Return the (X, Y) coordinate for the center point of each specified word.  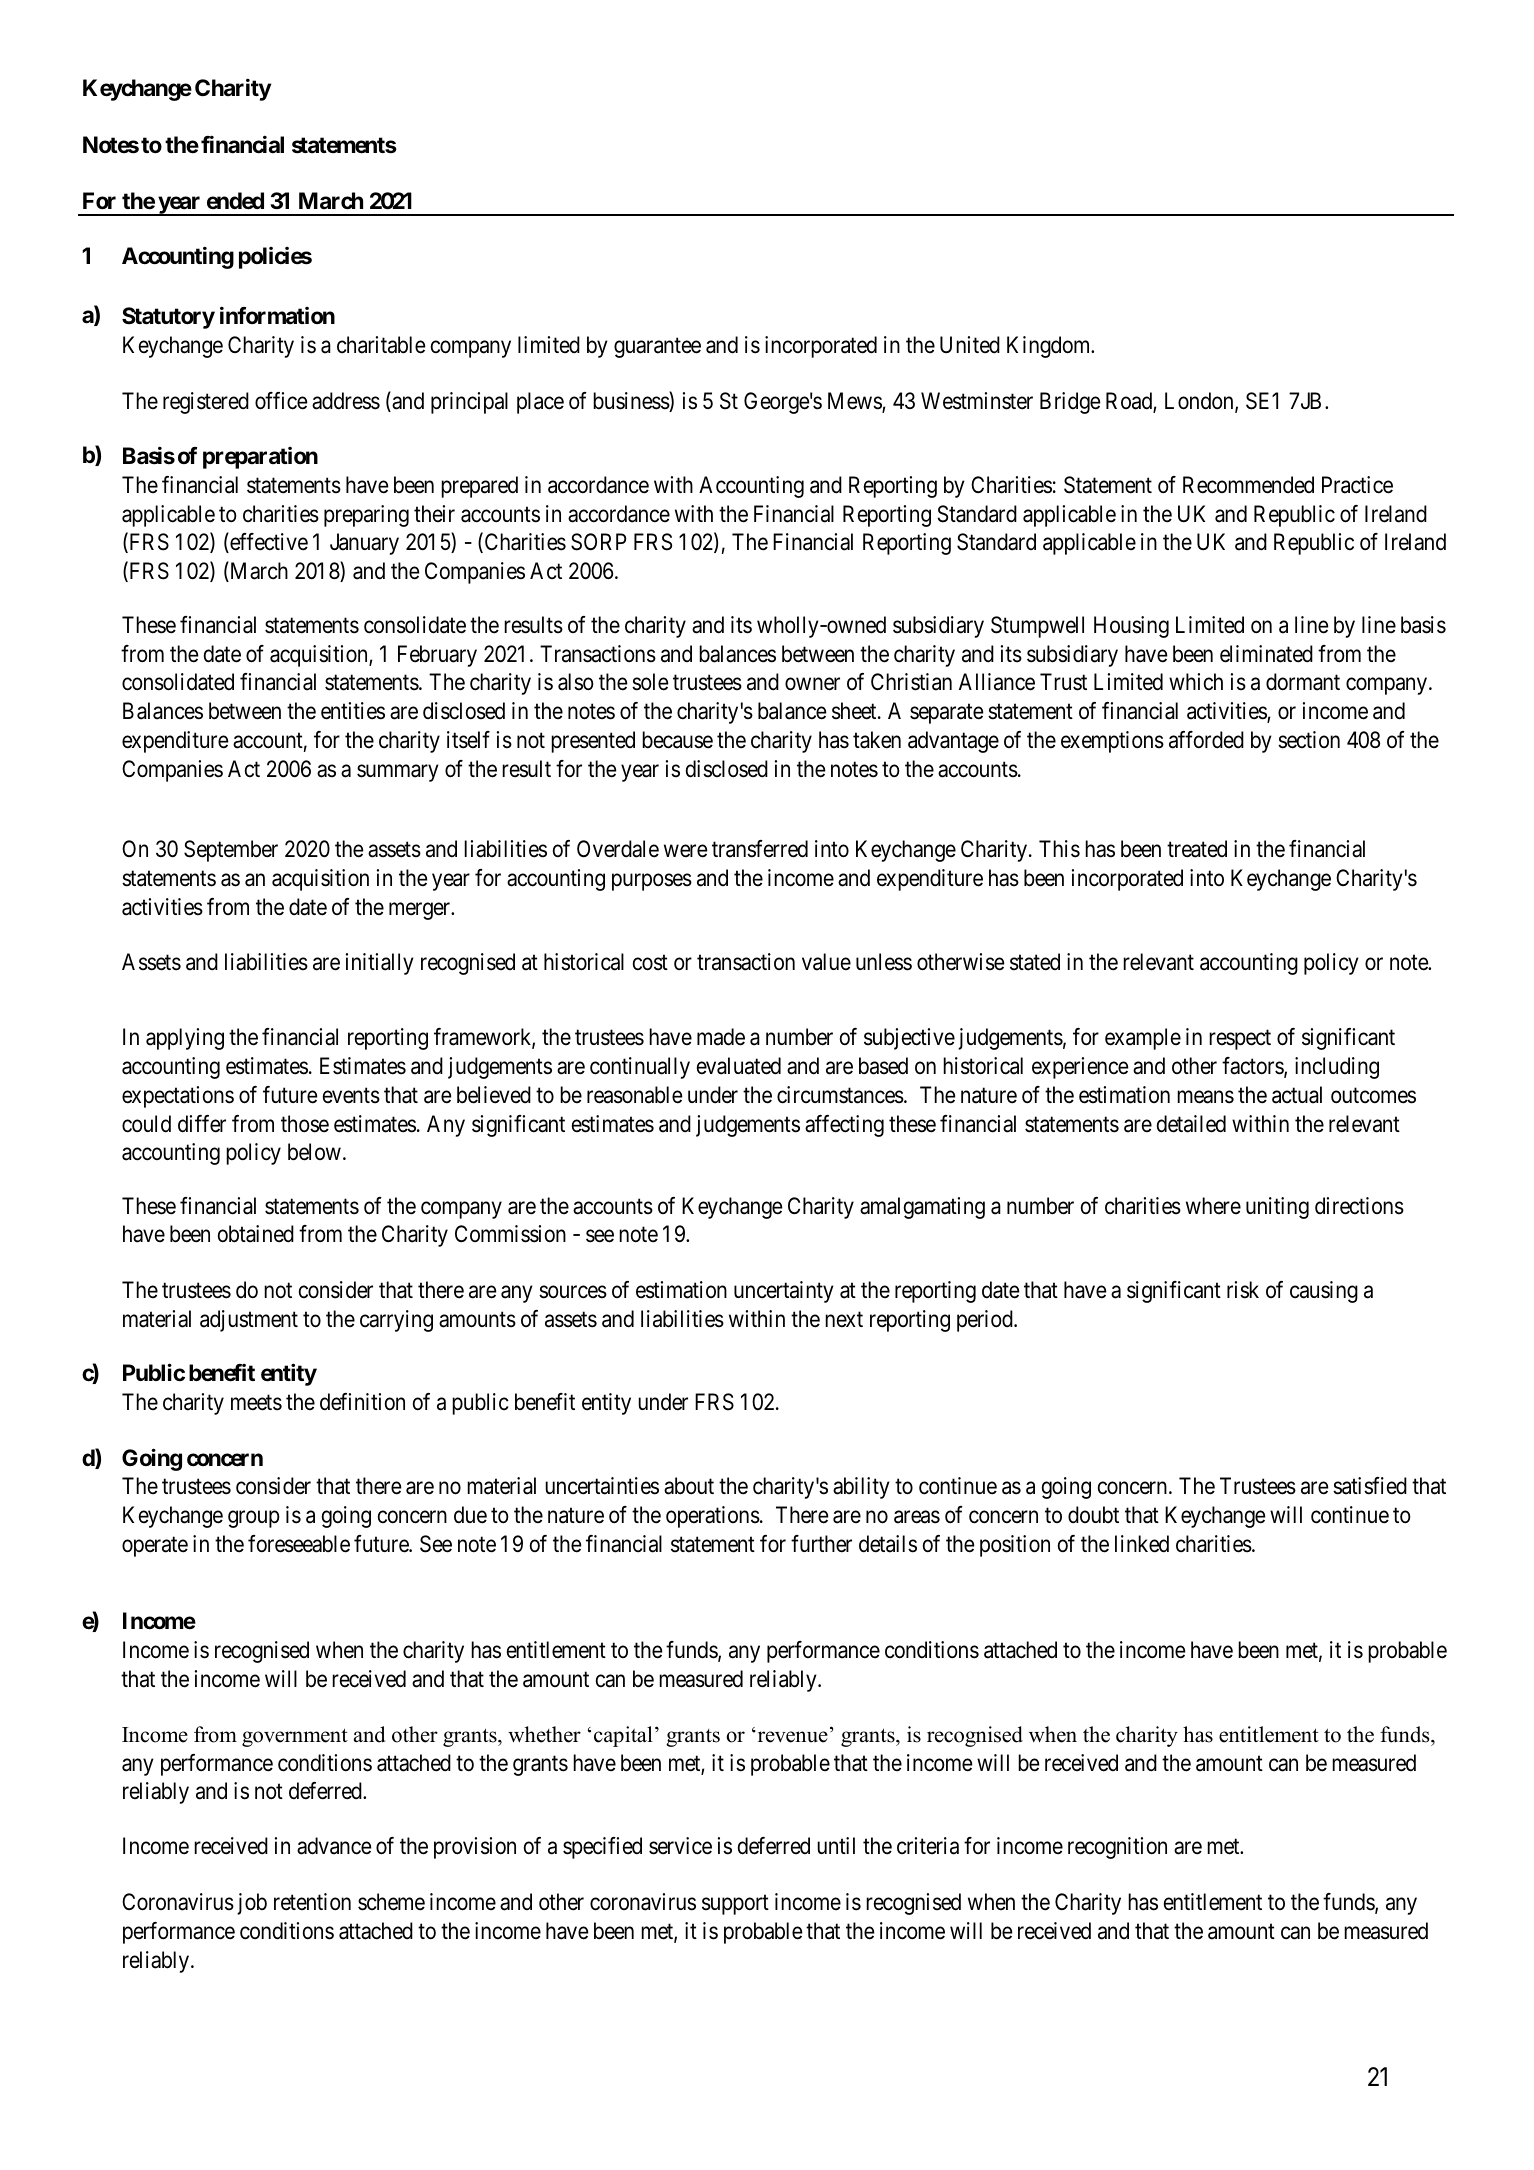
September (231, 851)
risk (1243, 1290)
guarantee (657, 348)
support (735, 1905)
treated (1197, 849)
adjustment (249, 1321)
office (281, 401)
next (844, 1319)
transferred (760, 849)
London (1200, 402)
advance (334, 1846)
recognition (1117, 1848)
